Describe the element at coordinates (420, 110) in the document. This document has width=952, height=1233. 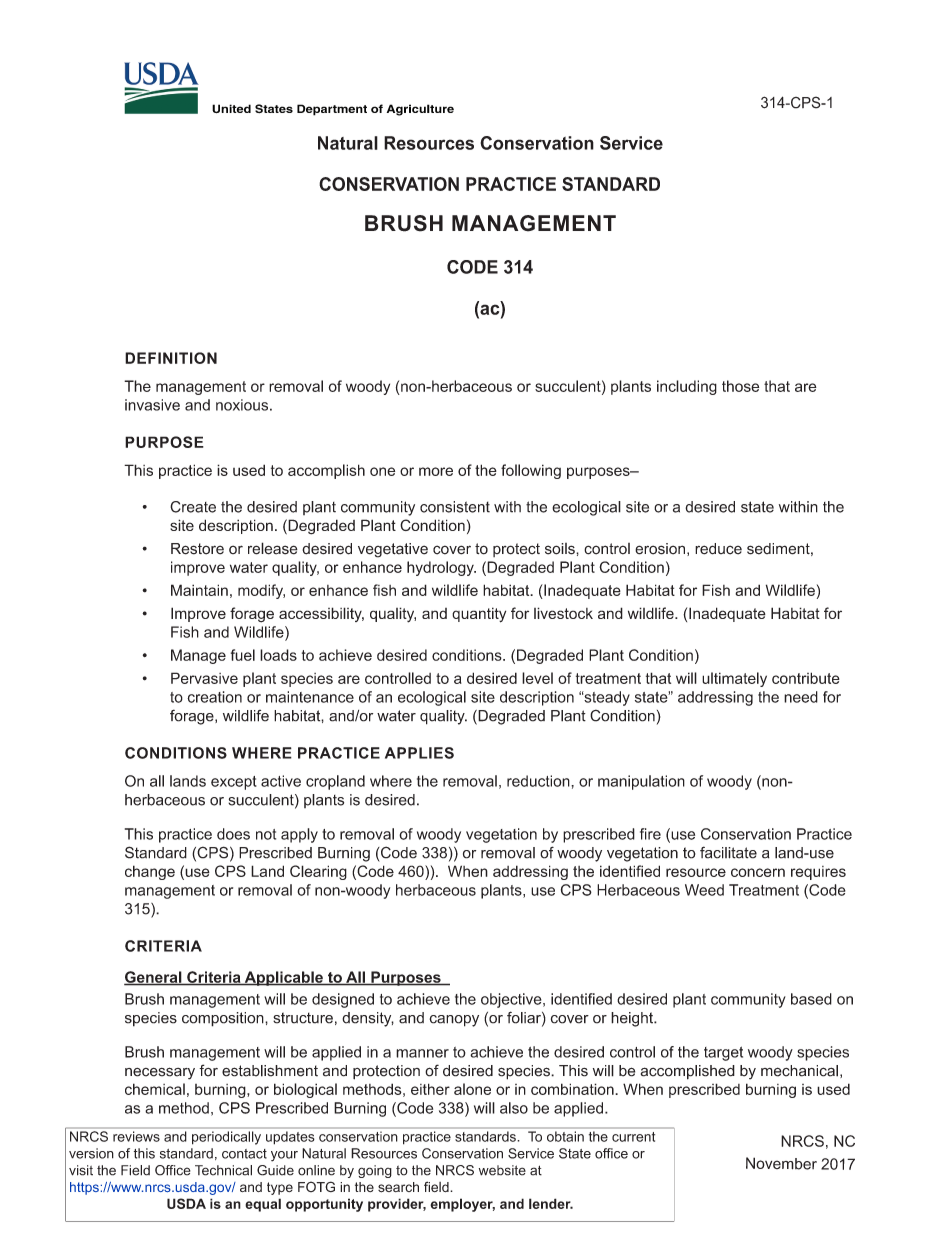
I see `Agriculture` at that location.
